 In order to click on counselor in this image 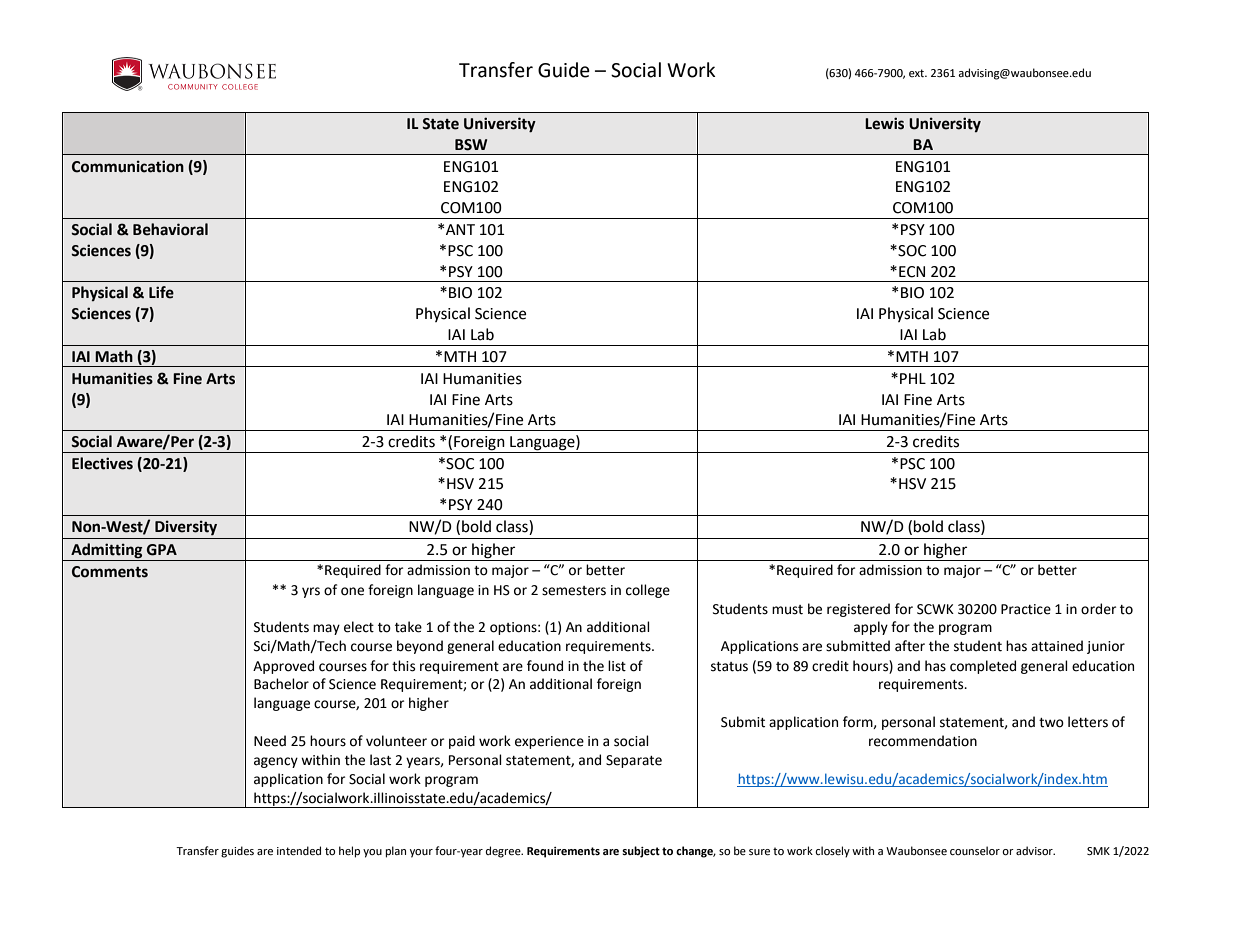, I will do `click(975, 850)`.
